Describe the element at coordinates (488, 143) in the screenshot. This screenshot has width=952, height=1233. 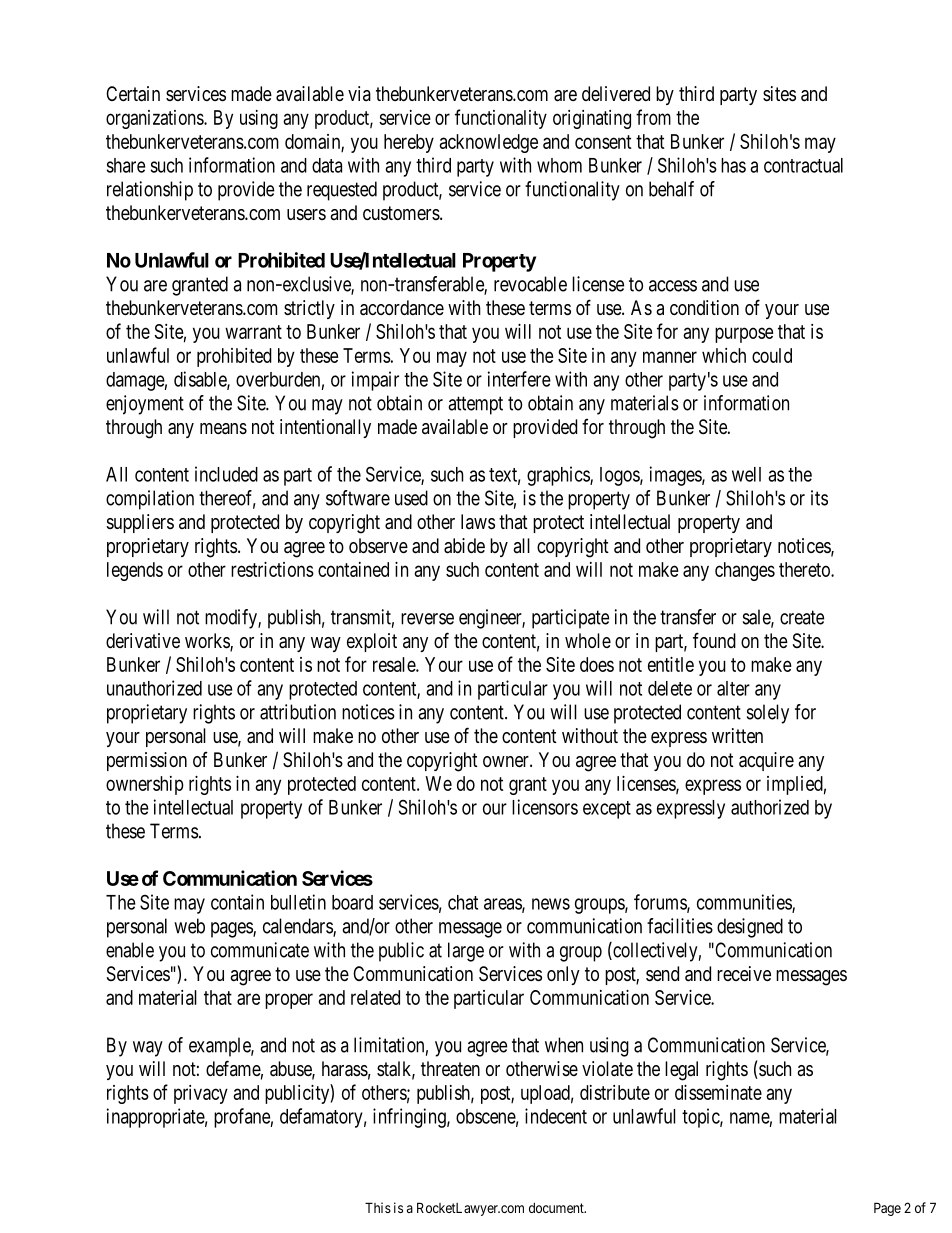
I see `acknowledge` at that location.
